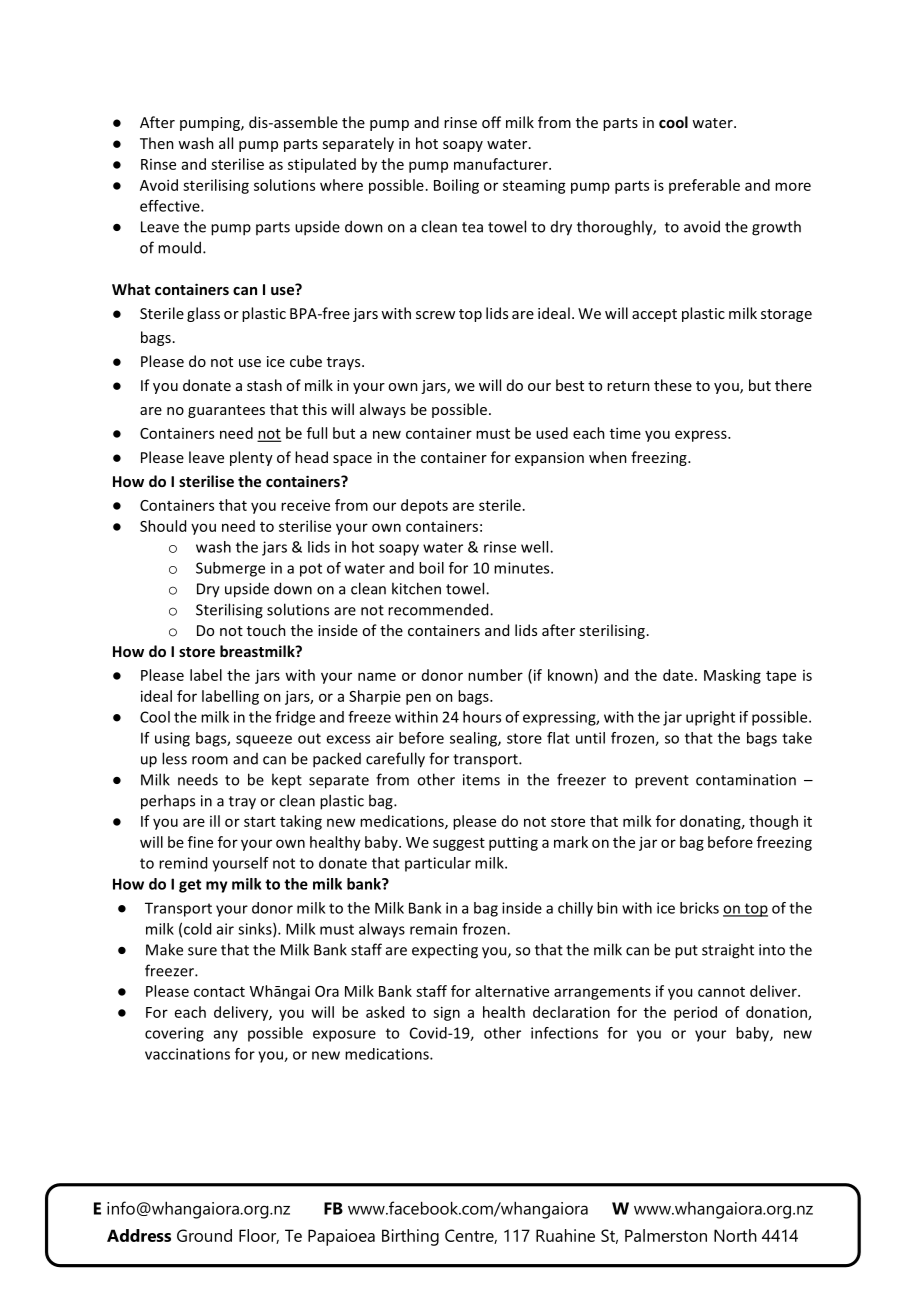 Image resolution: width=924 pixels, height=1308 pixels. I want to click on when, so click(608, 457).
